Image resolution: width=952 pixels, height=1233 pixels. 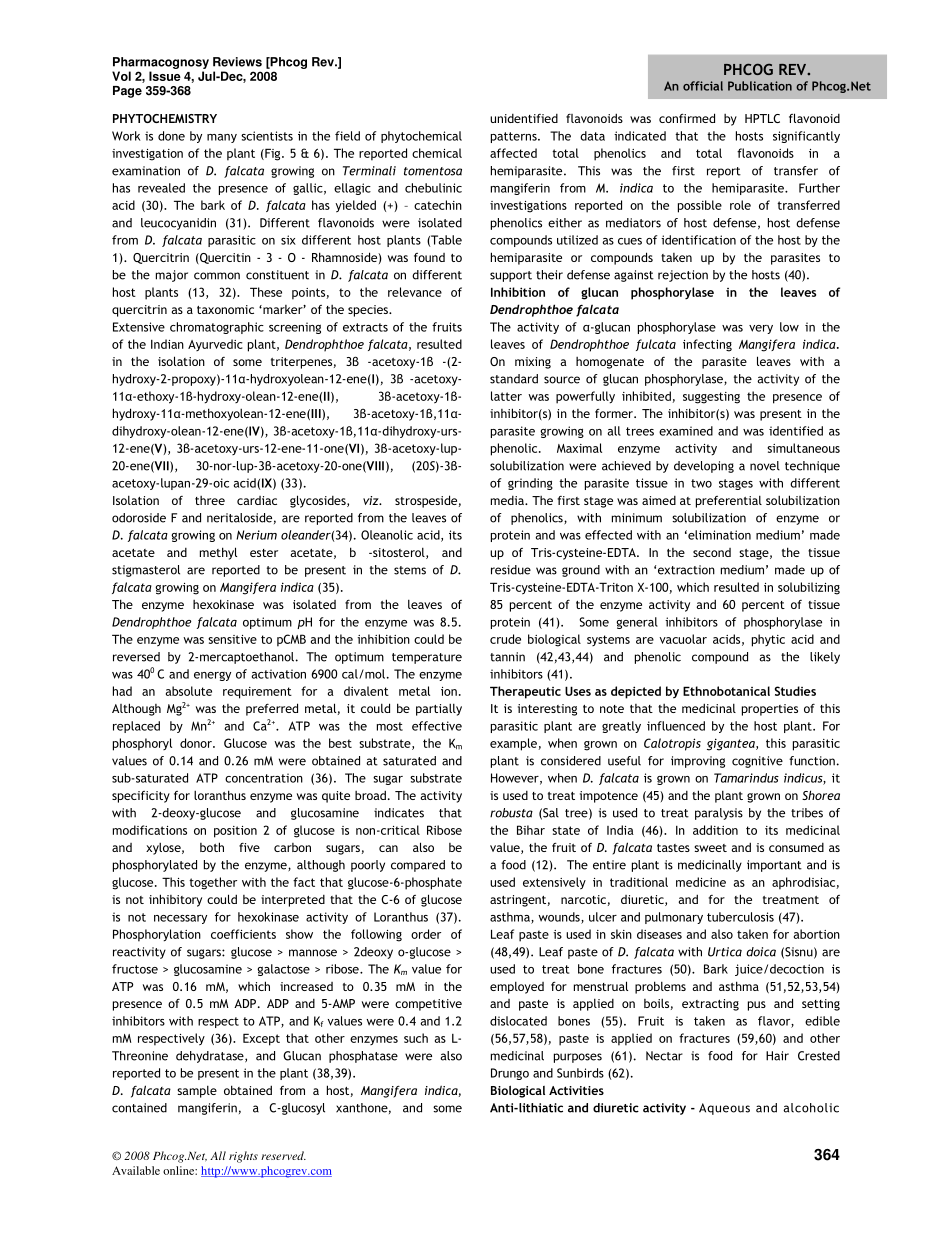 I want to click on tuberculosis, so click(x=740, y=917).
